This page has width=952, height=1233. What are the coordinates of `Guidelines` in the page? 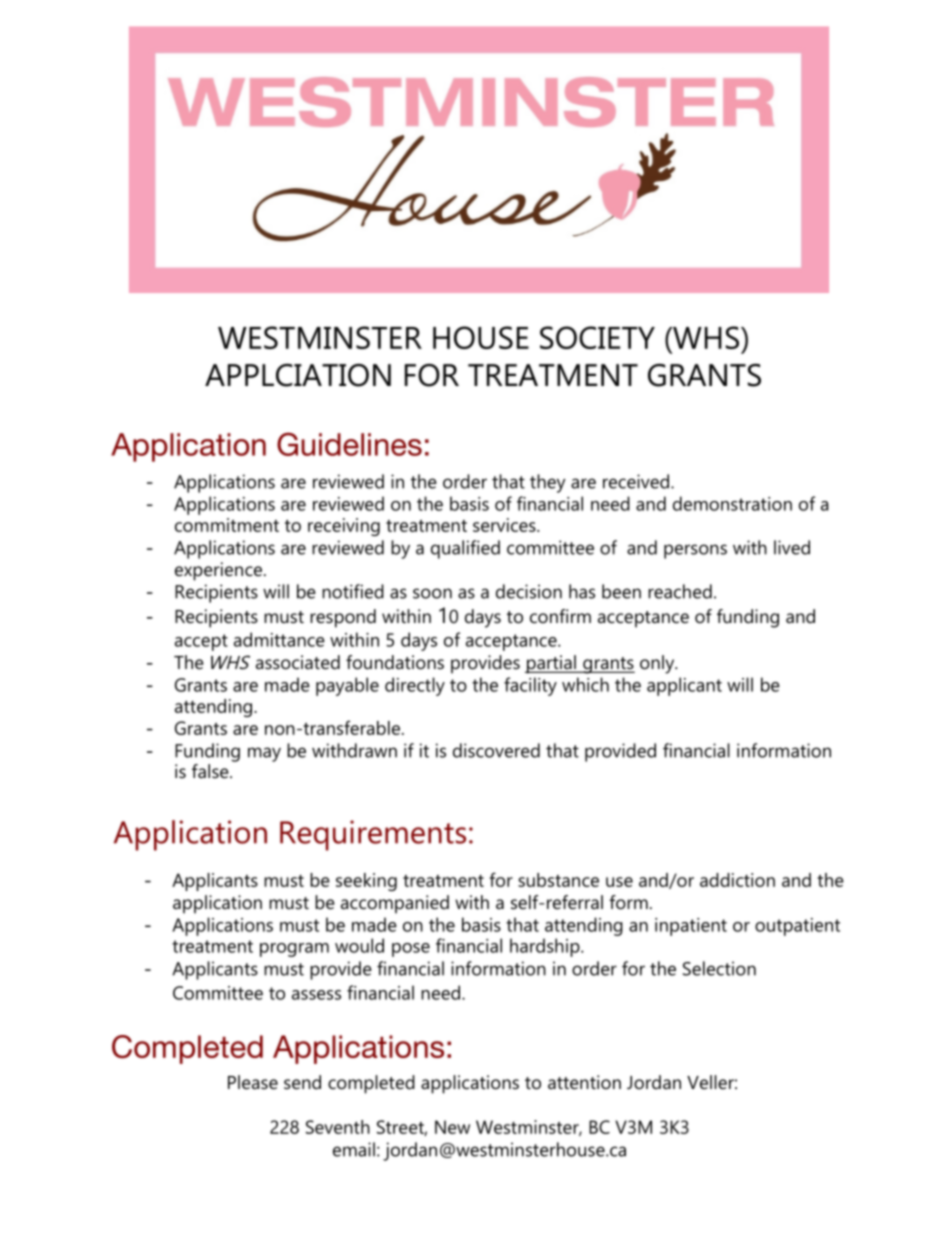 It's located at (349, 444).
